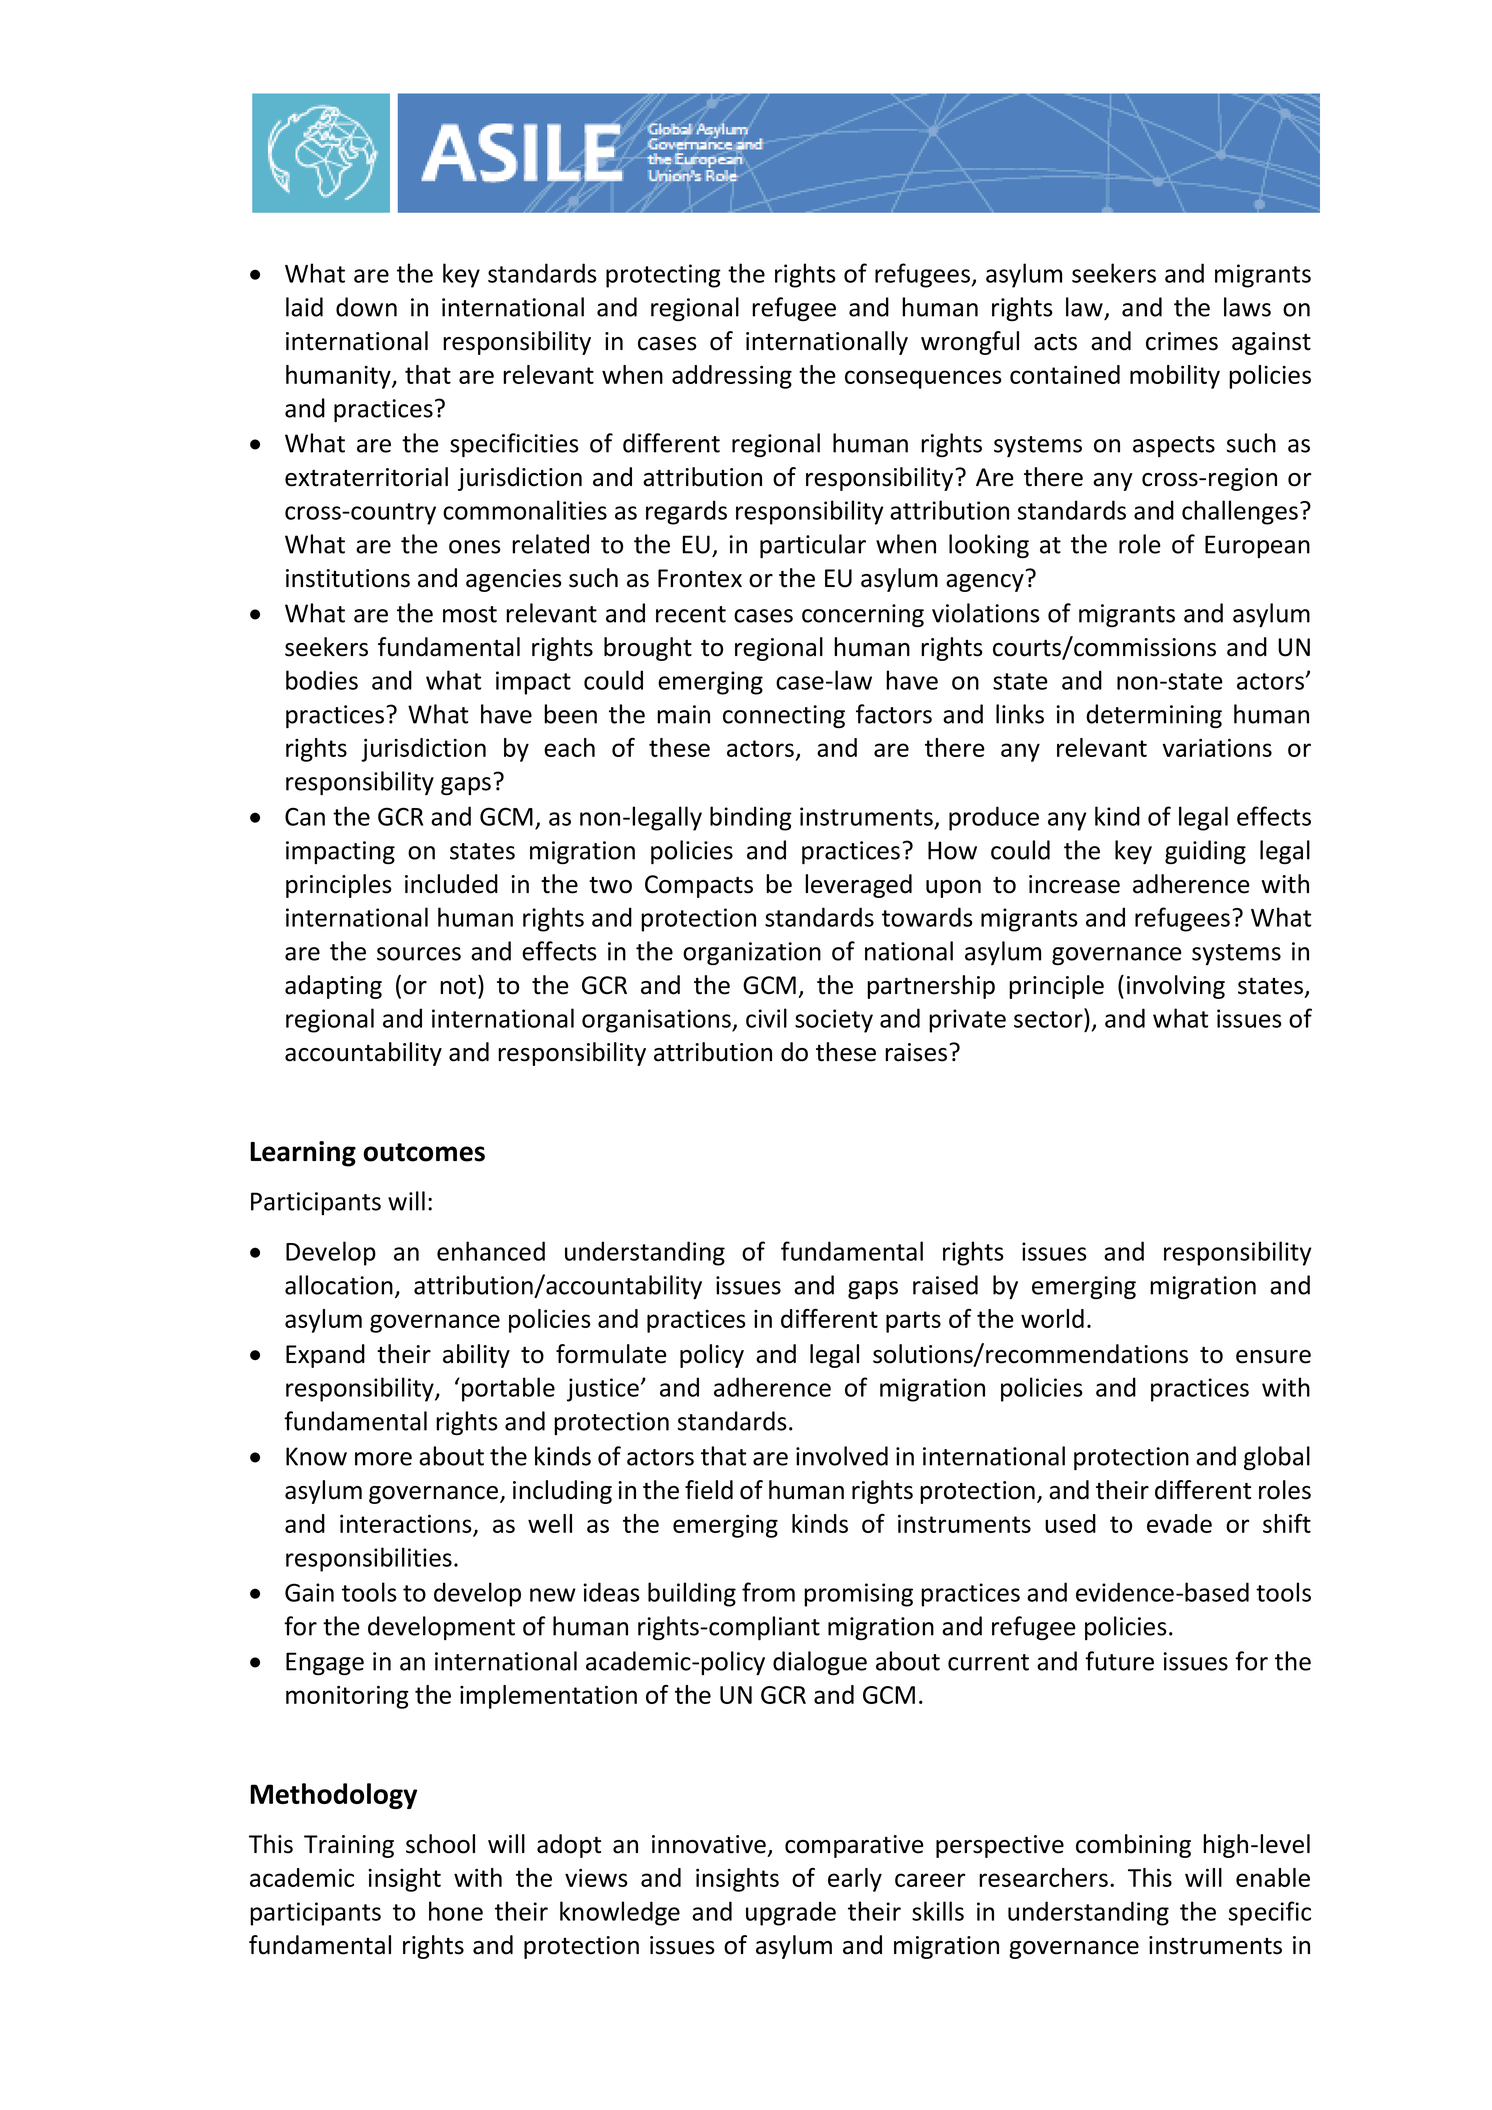 Image resolution: width=1492 pixels, height=2110 pixels. I want to click on addressing, so click(732, 377).
